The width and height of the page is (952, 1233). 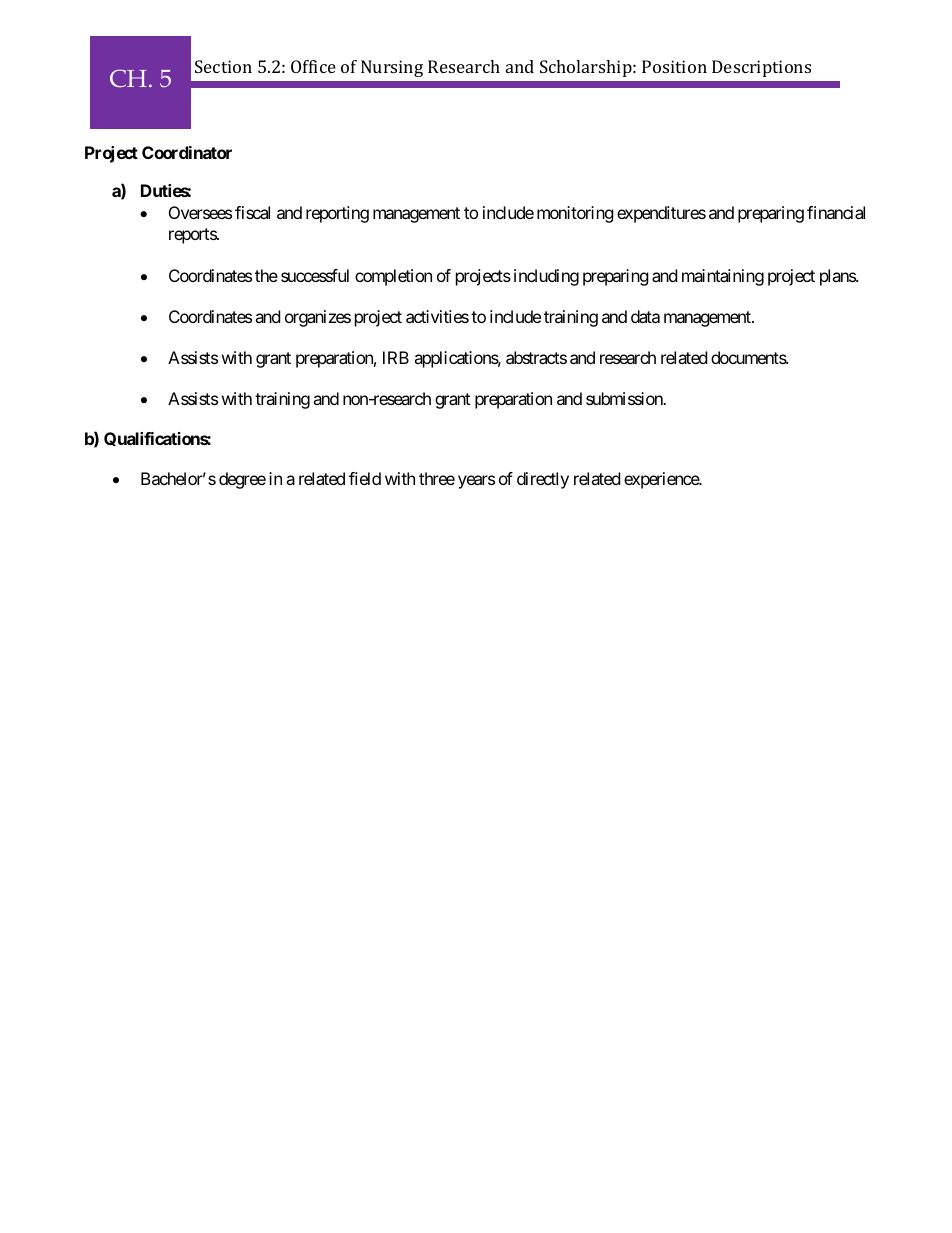 What do you see at coordinates (625, 398) in the page?
I see `submission` at bounding box center [625, 398].
